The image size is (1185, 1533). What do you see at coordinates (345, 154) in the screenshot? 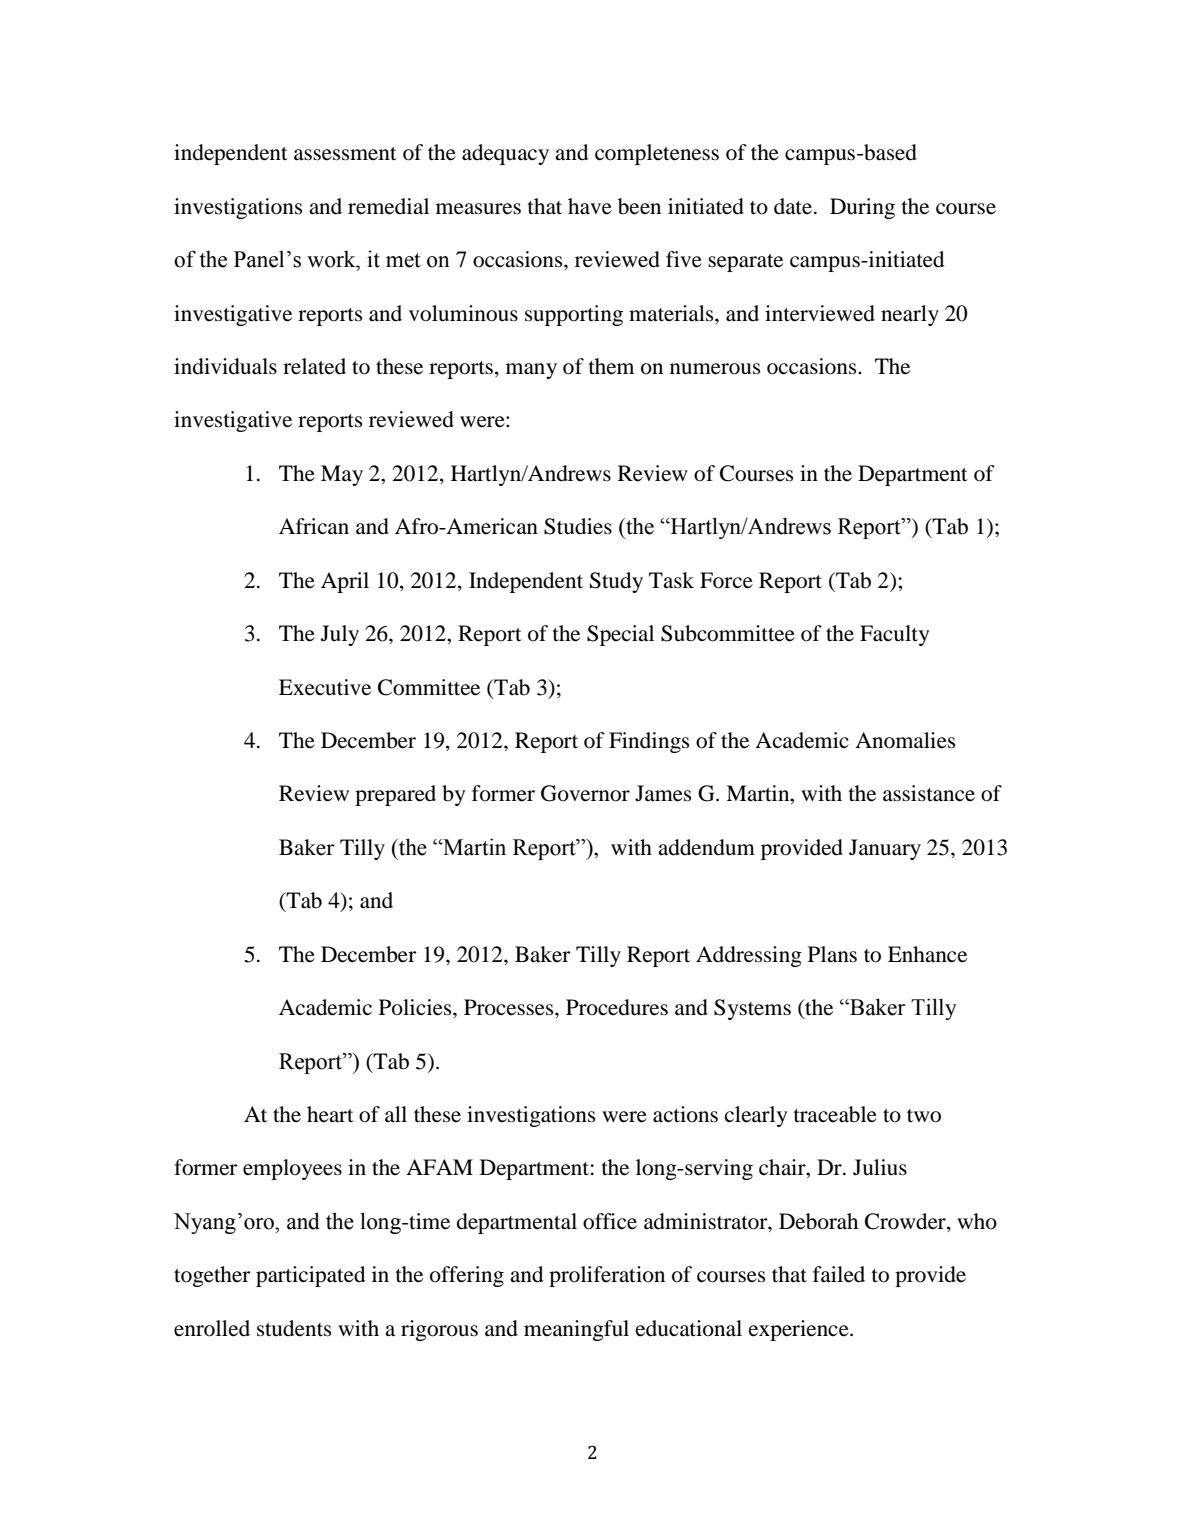
I see `assessment` at bounding box center [345, 154].
